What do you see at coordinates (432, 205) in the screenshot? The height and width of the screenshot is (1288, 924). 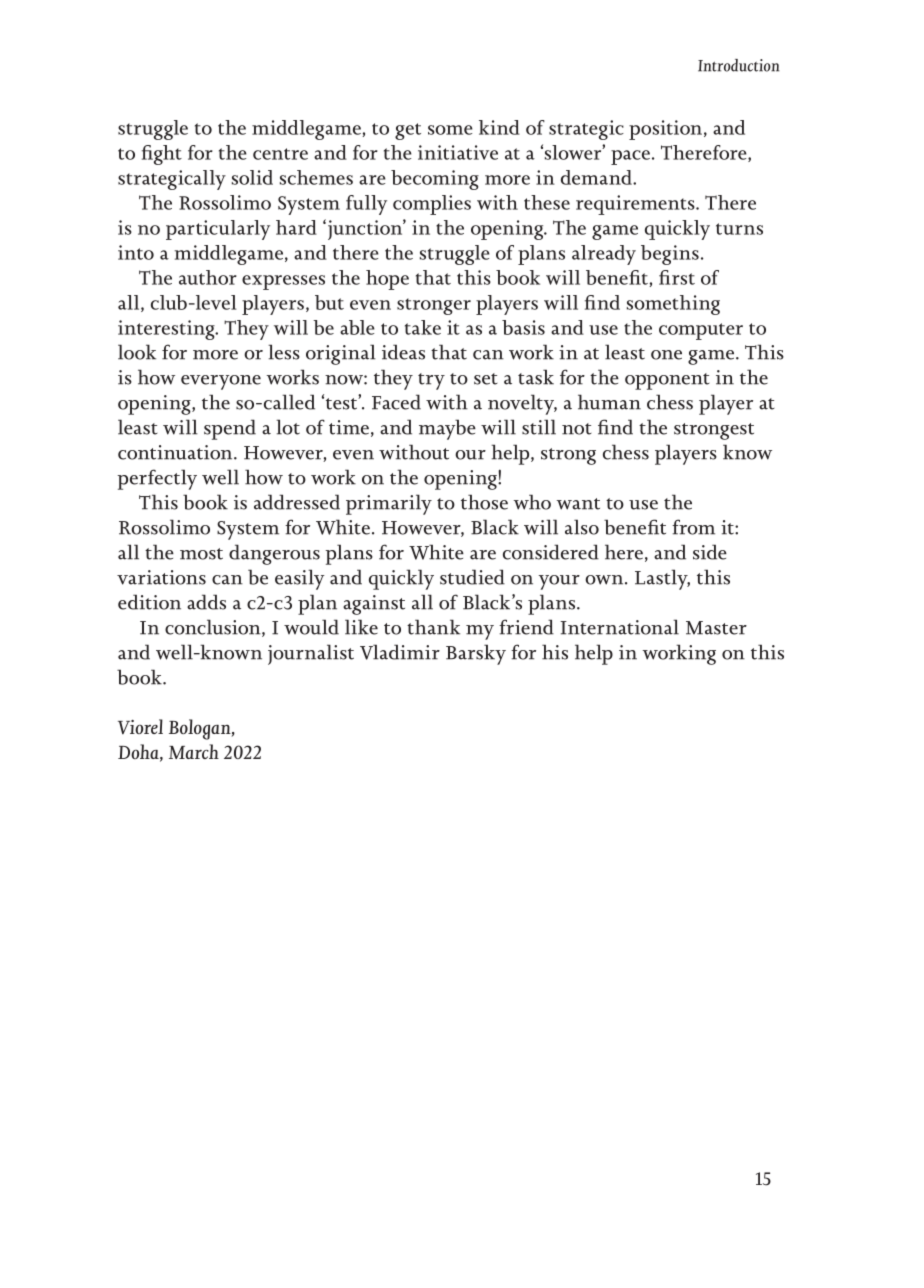 I see `complies` at bounding box center [432, 205].
